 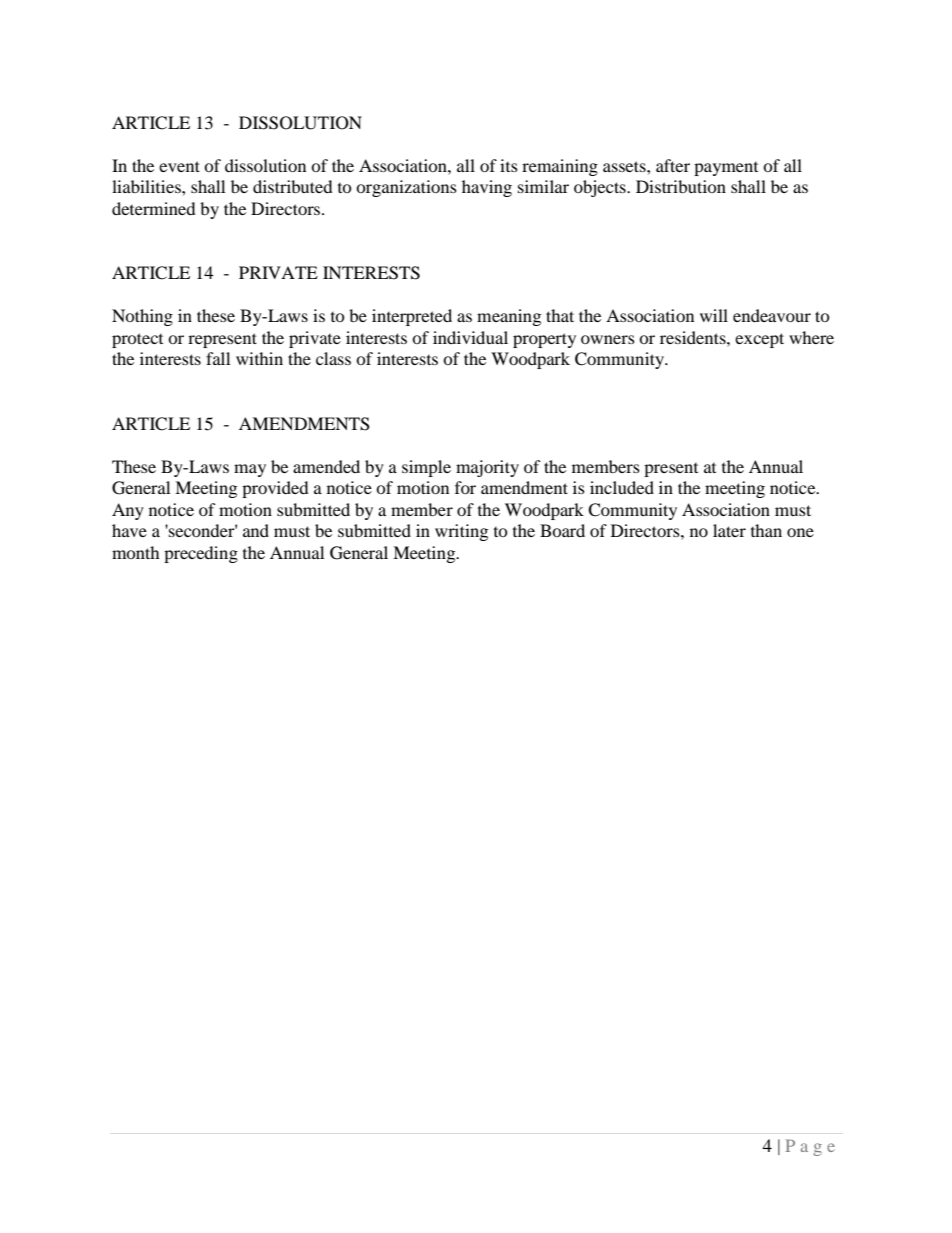 I want to click on except, so click(x=759, y=340).
